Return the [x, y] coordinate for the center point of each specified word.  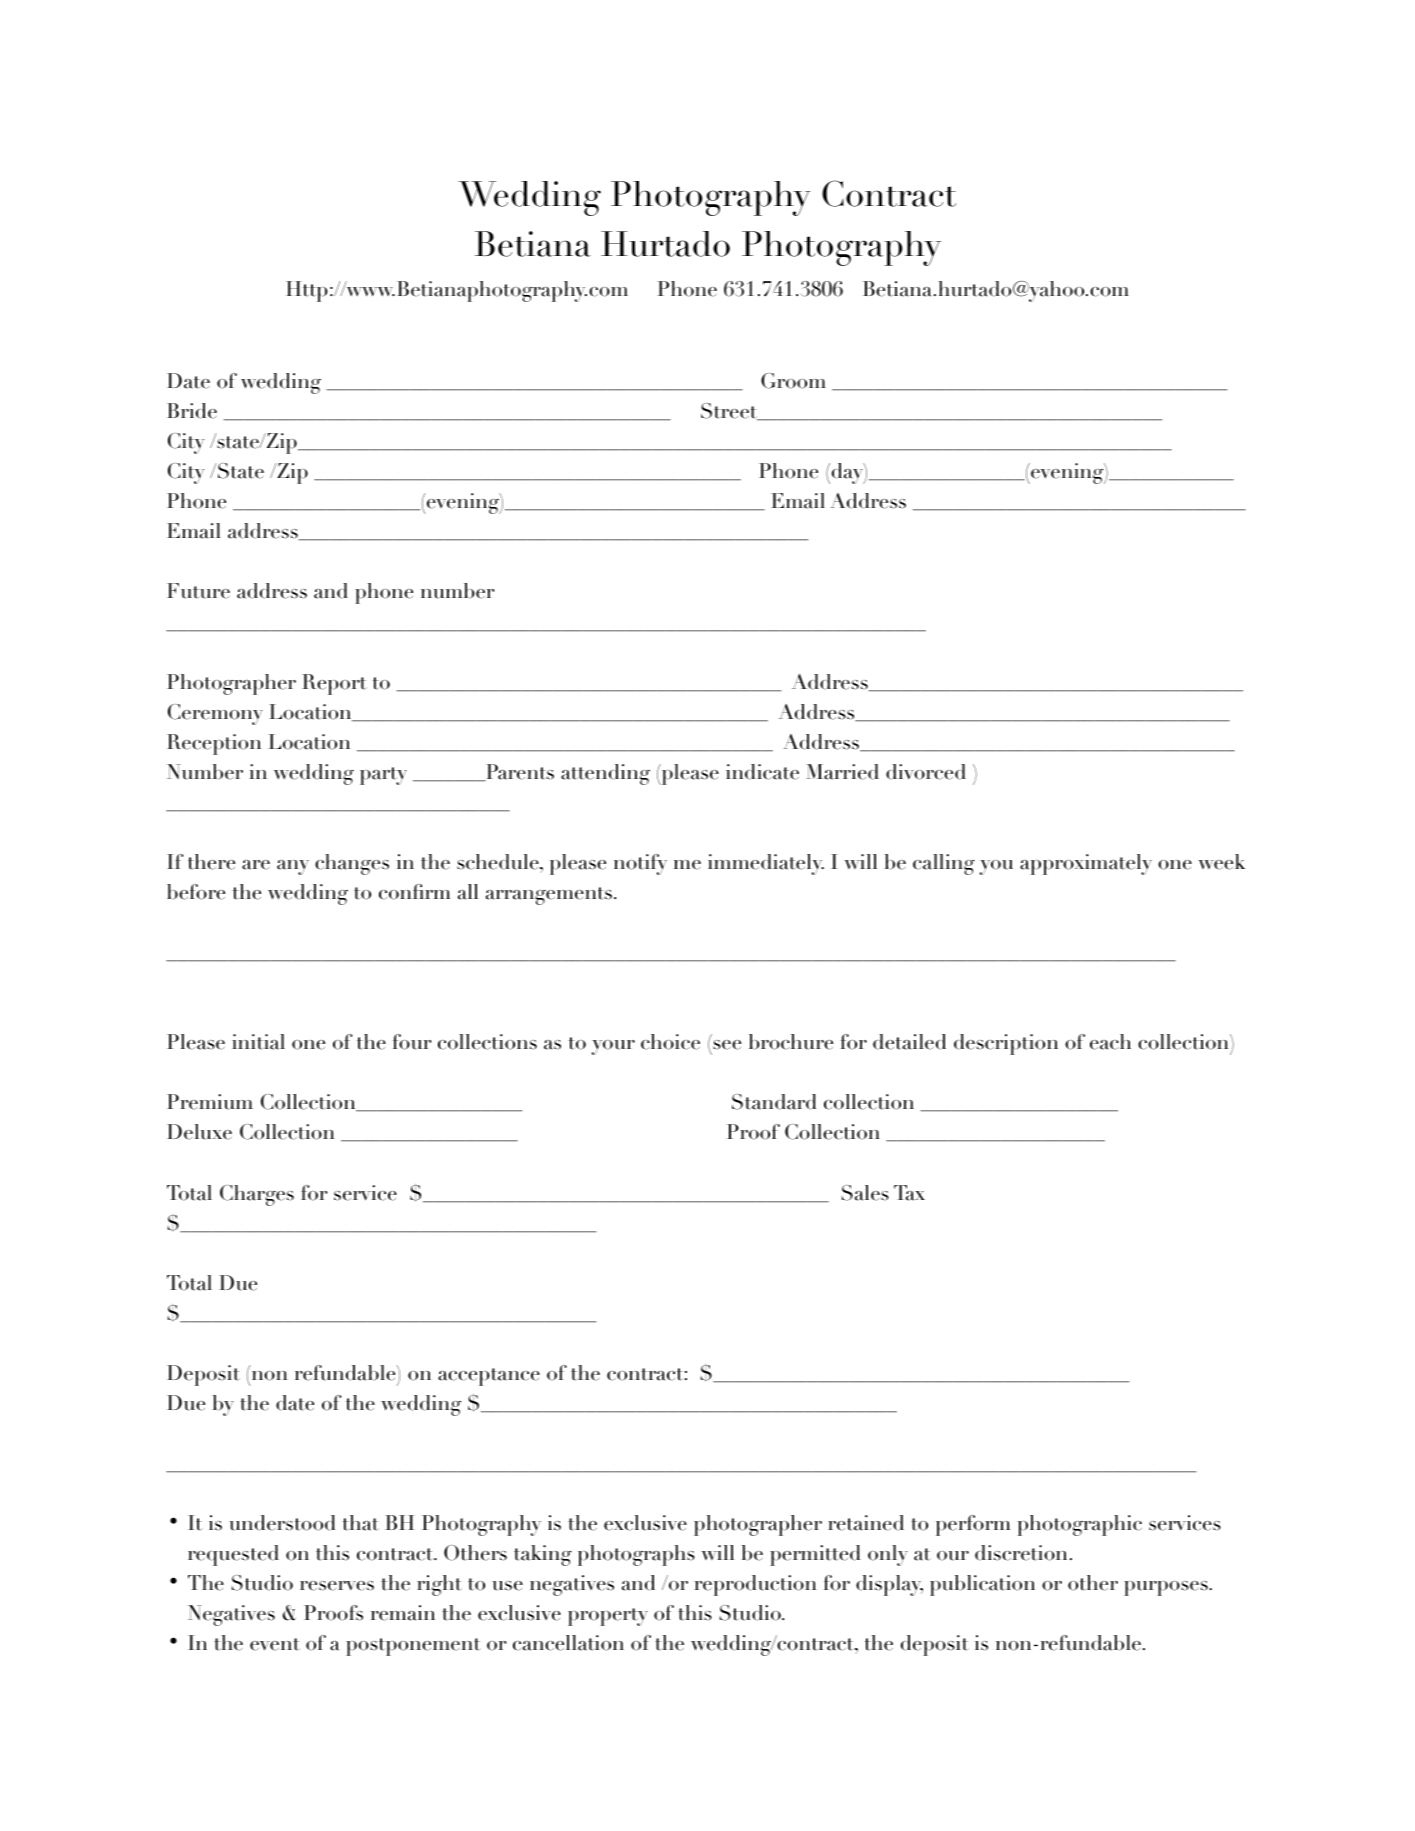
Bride [192, 411]
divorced [926, 772]
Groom [793, 381]
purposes [1167, 1588]
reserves [337, 1586]
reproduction [755, 1585]
